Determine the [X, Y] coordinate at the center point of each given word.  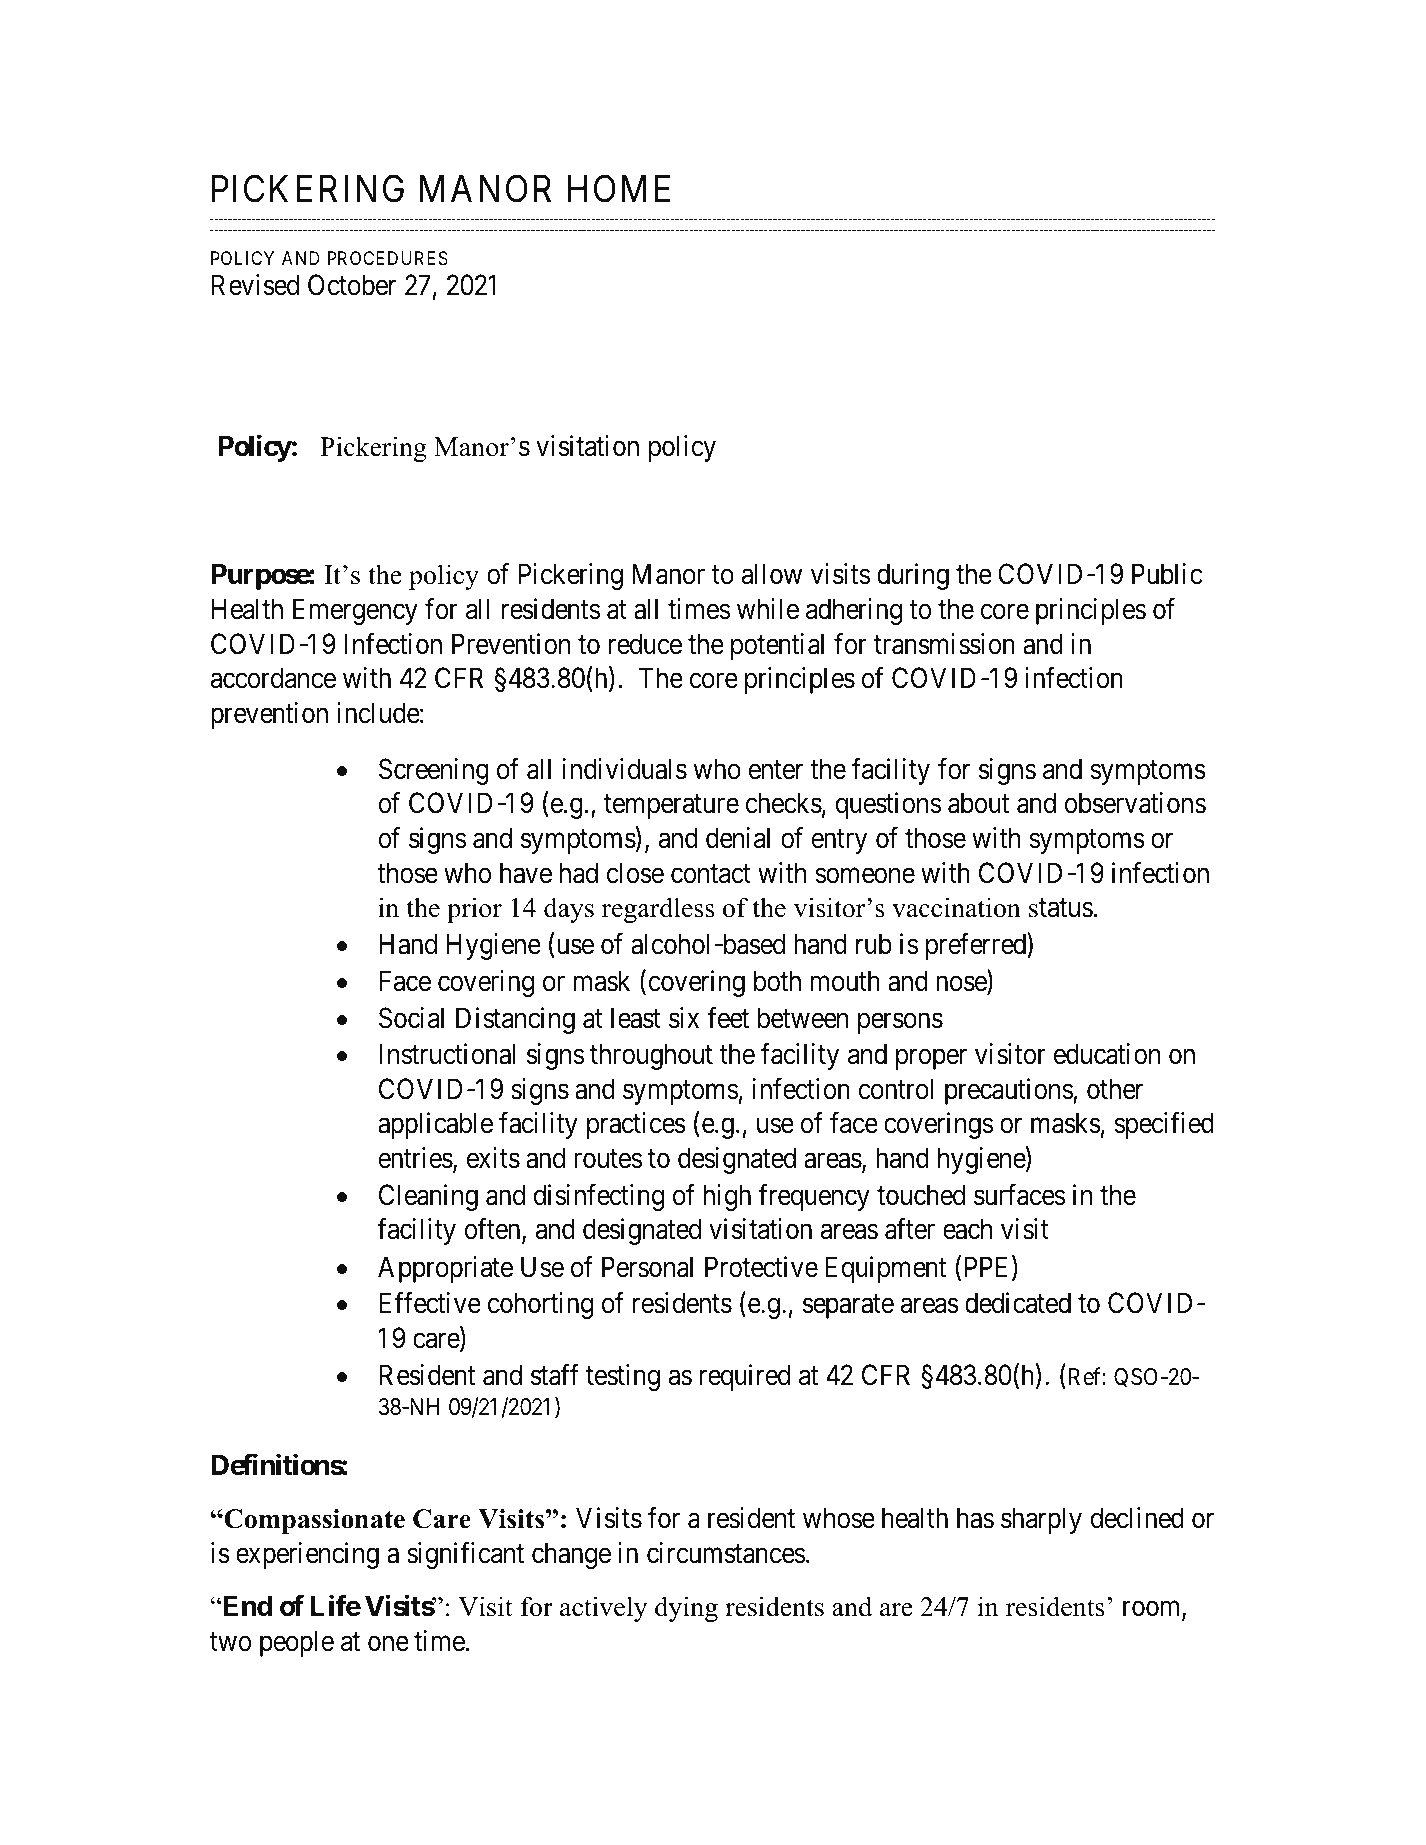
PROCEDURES [388, 258]
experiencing [307, 1555]
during [913, 576]
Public [1167, 574]
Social [411, 1018]
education [1107, 1054]
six [684, 1018]
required [745, 1377]
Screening [434, 771]
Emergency [355, 612]
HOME [619, 189]
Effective [430, 1303]
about [978, 803]
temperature [671, 807]
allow [772, 574]
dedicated [1018, 1303]
